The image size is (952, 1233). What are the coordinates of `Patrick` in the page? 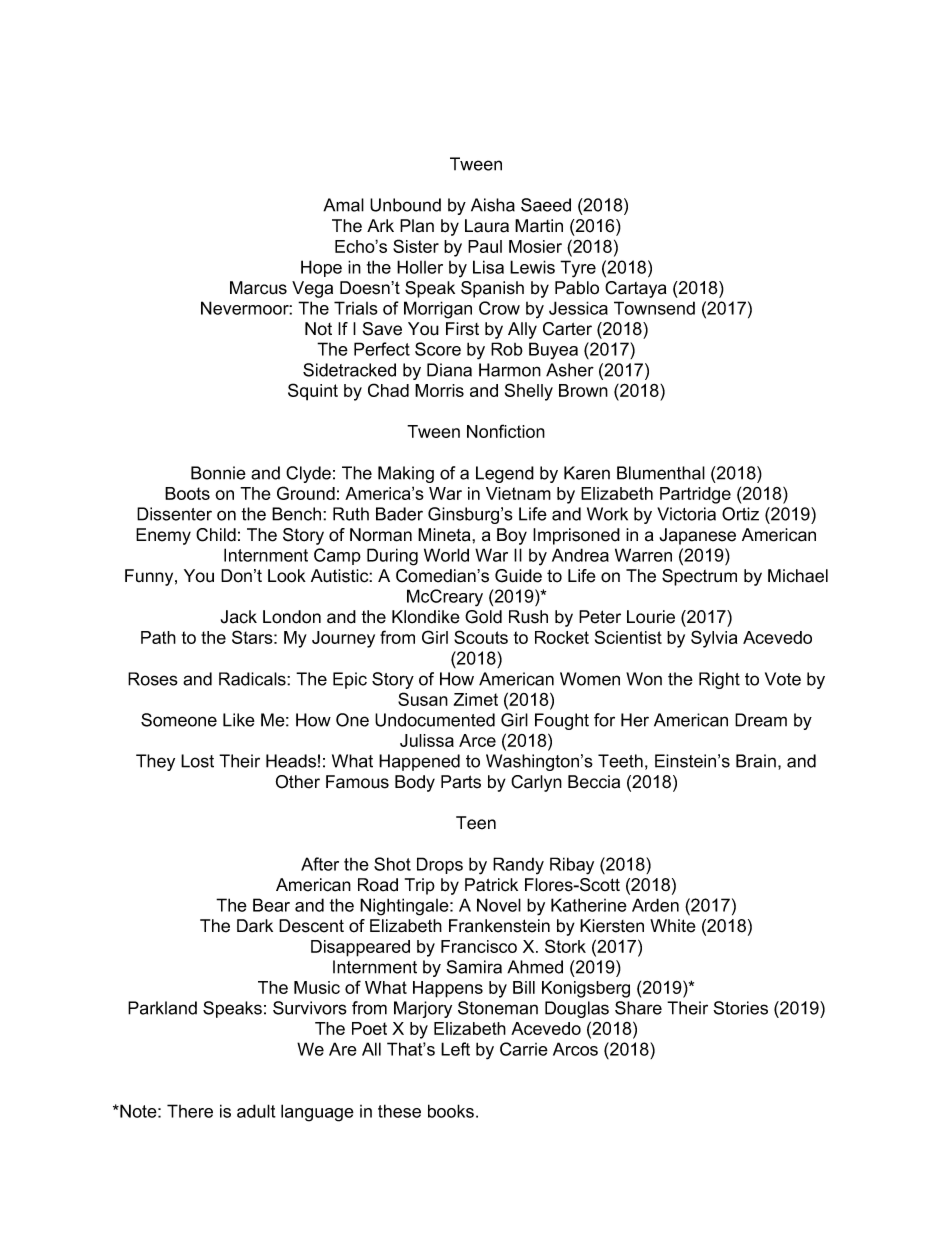 It's located at (491, 885).
